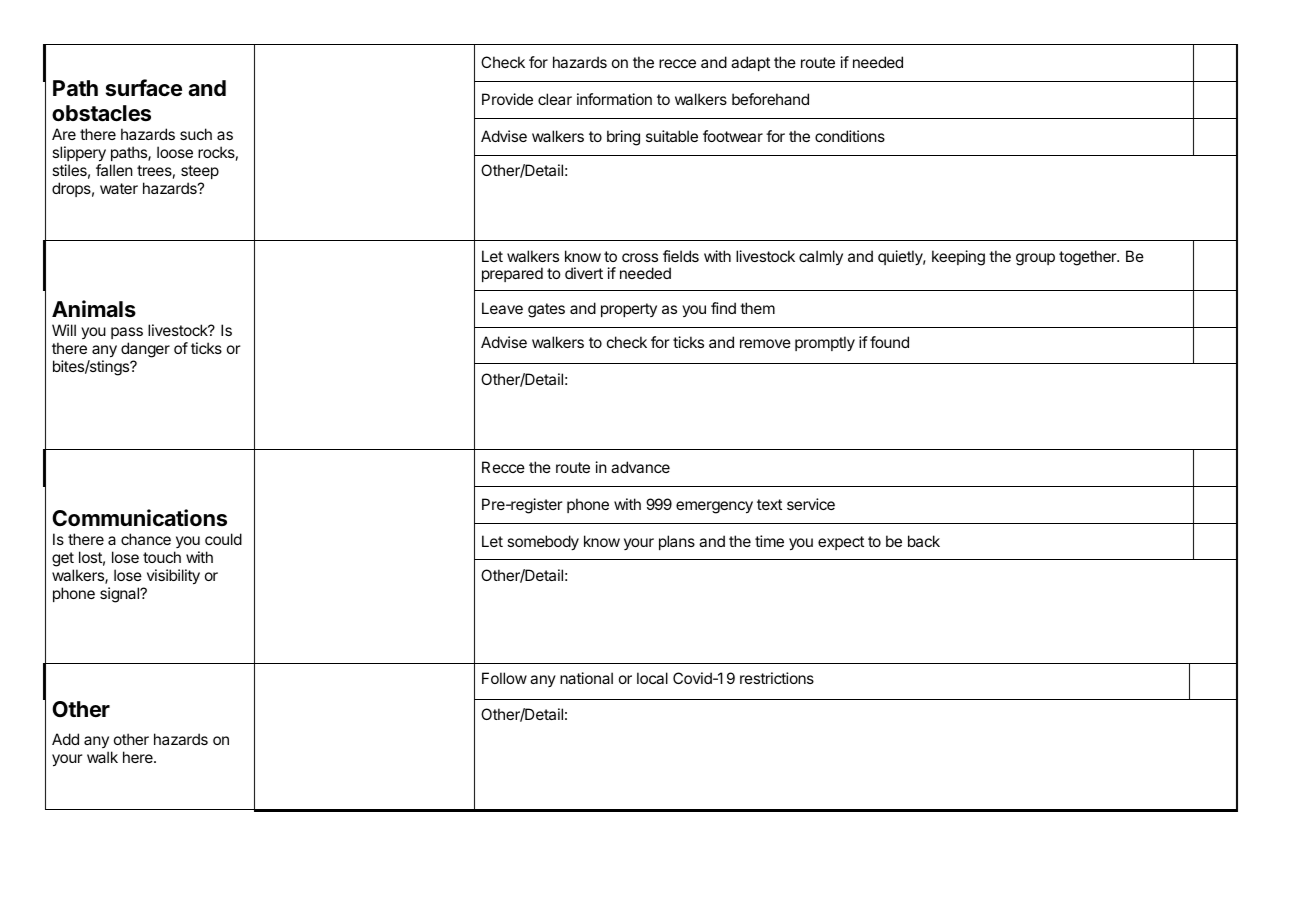  Describe the element at coordinates (640, 467) in the screenshot. I see `advance` at that location.
